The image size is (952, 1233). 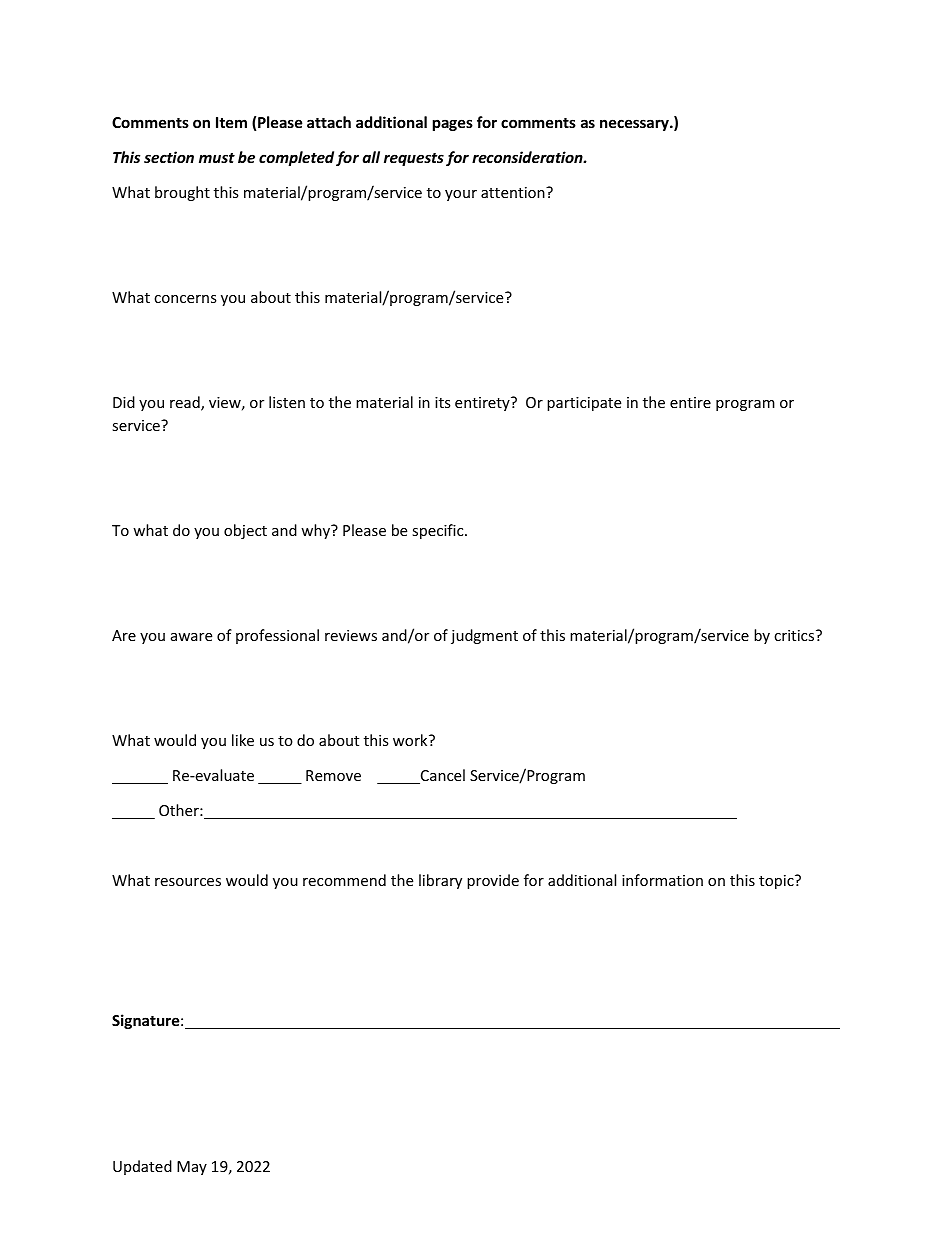 What do you see at coordinates (777, 882) in the page?
I see `topic` at bounding box center [777, 882].
